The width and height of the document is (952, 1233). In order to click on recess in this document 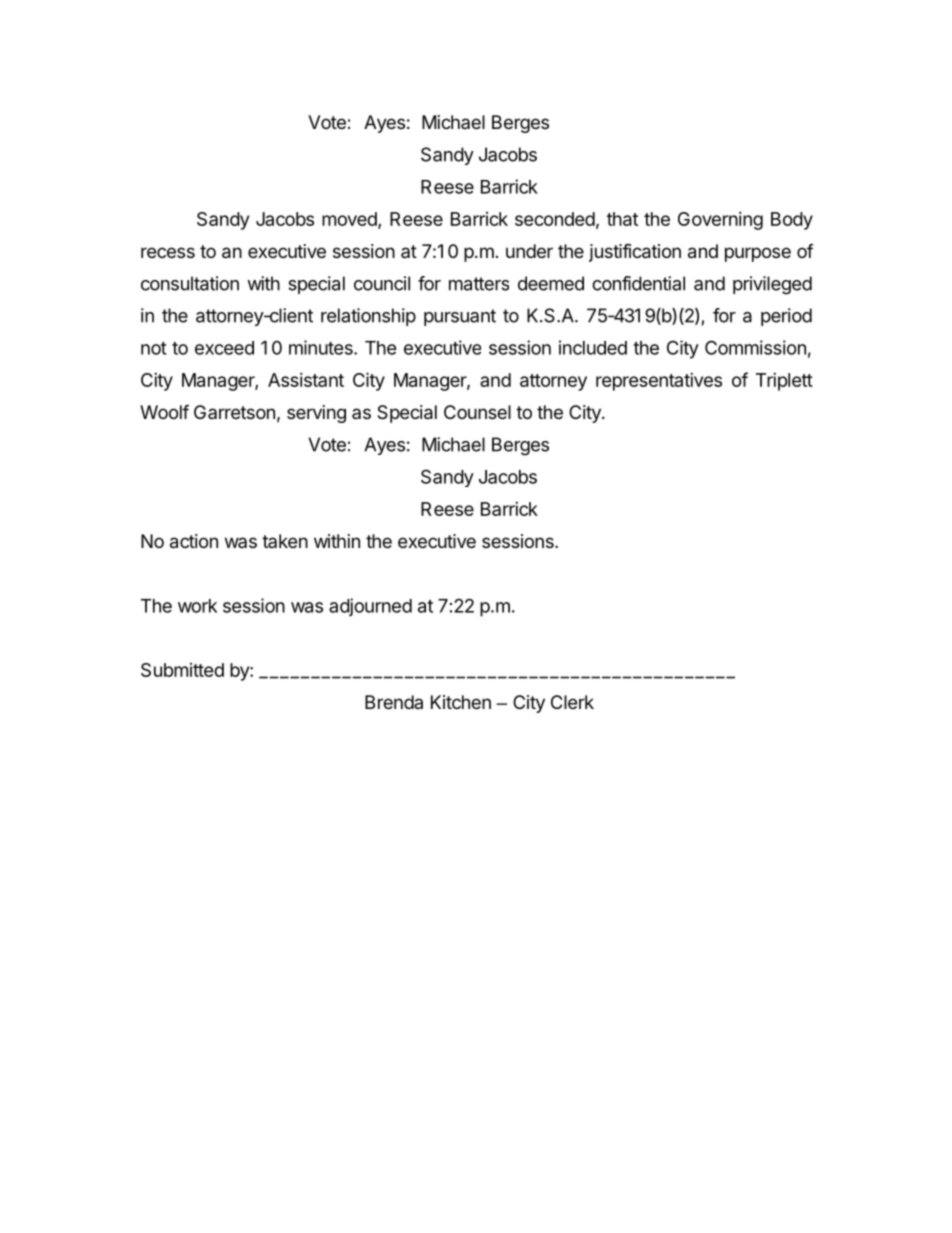, I will do `click(168, 252)`.
